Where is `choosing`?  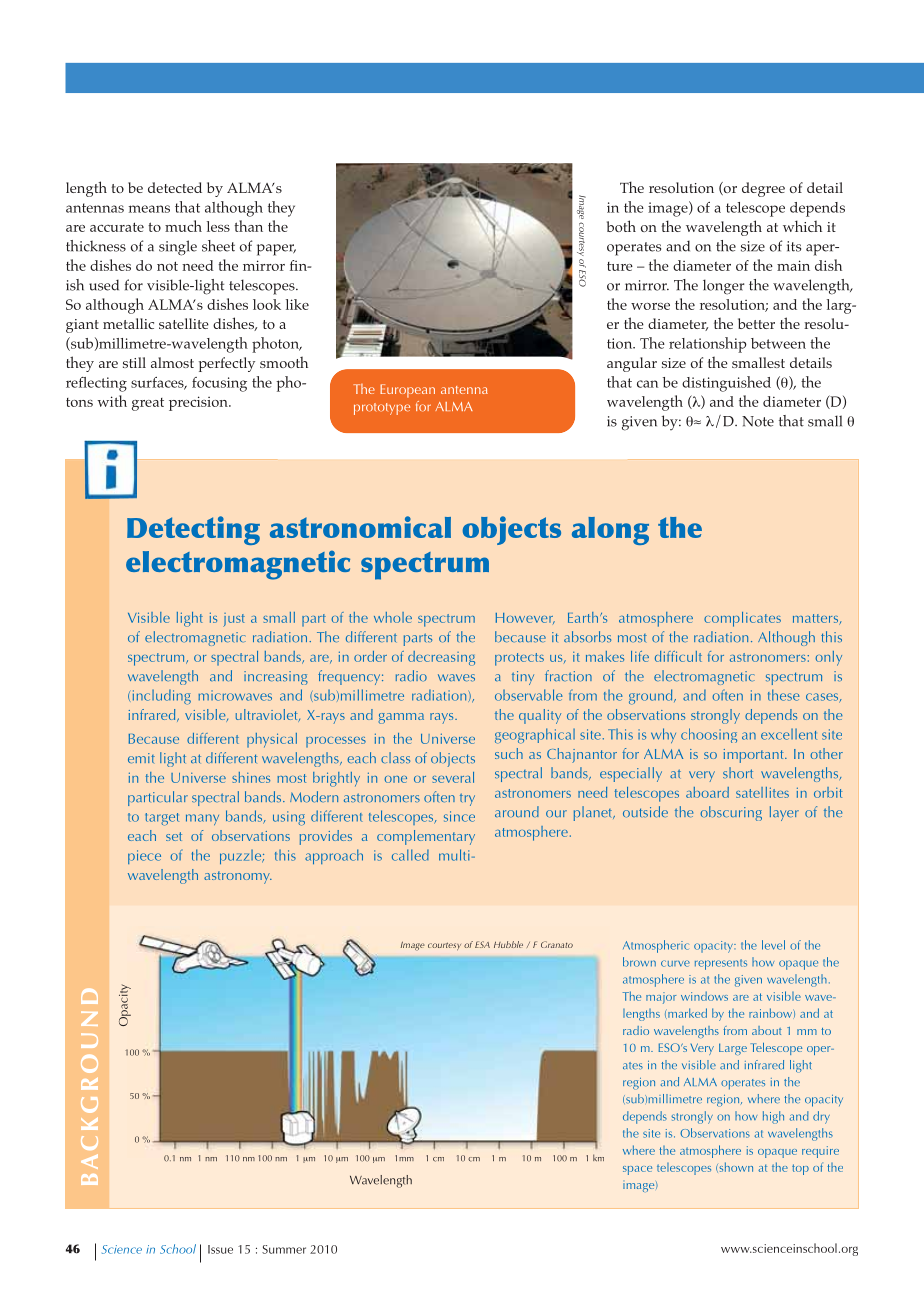
choosing is located at coordinates (709, 735).
